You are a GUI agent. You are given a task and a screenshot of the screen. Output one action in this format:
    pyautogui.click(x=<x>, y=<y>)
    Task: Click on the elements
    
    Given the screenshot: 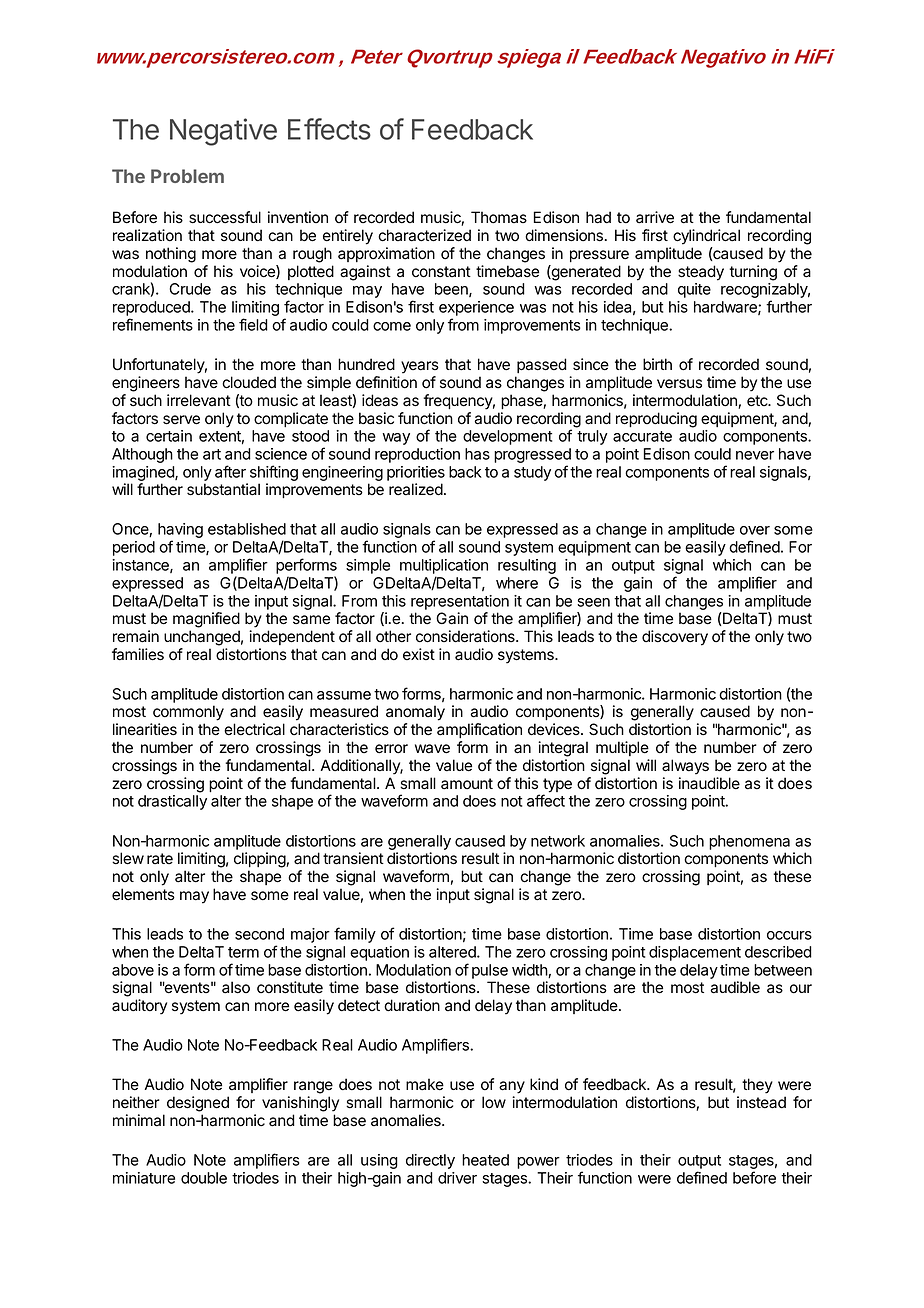 What is the action you would take?
    pyautogui.click(x=143, y=894)
